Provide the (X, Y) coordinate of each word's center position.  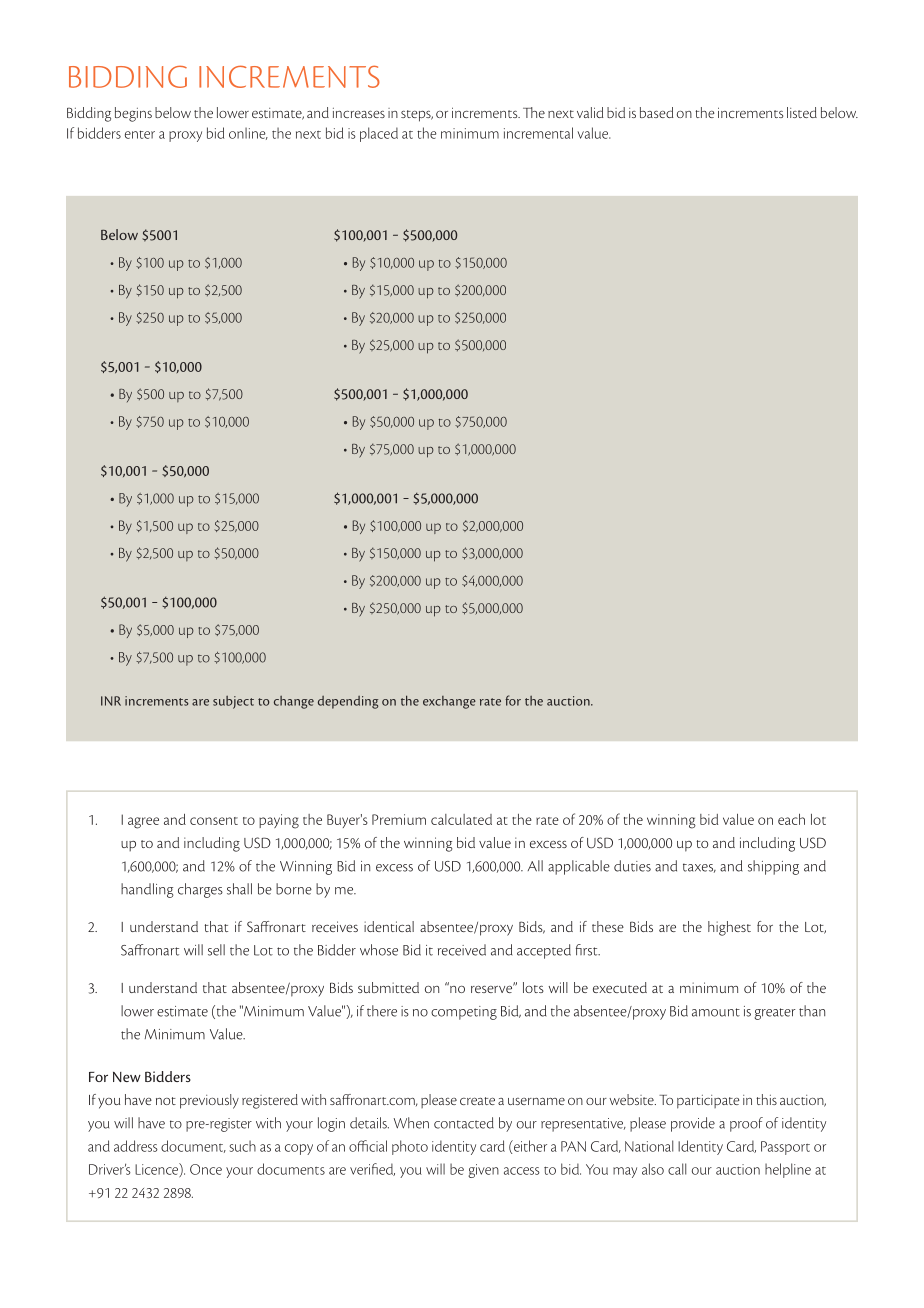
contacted (464, 1123)
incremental (538, 133)
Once (206, 1169)
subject (233, 702)
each (791, 819)
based (656, 112)
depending (348, 702)
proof (746, 1124)
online (248, 133)
